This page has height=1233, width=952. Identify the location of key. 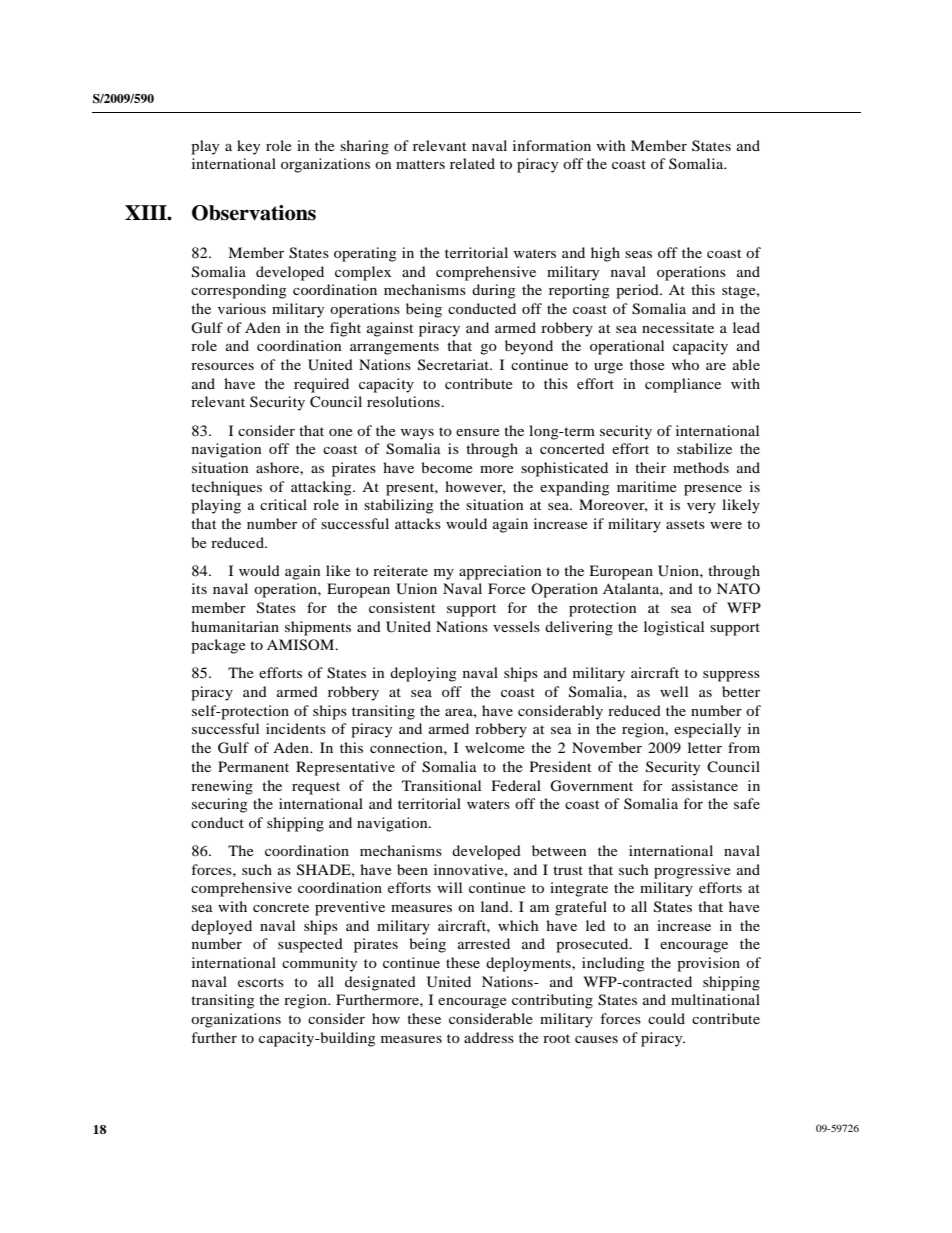
(248, 147).
